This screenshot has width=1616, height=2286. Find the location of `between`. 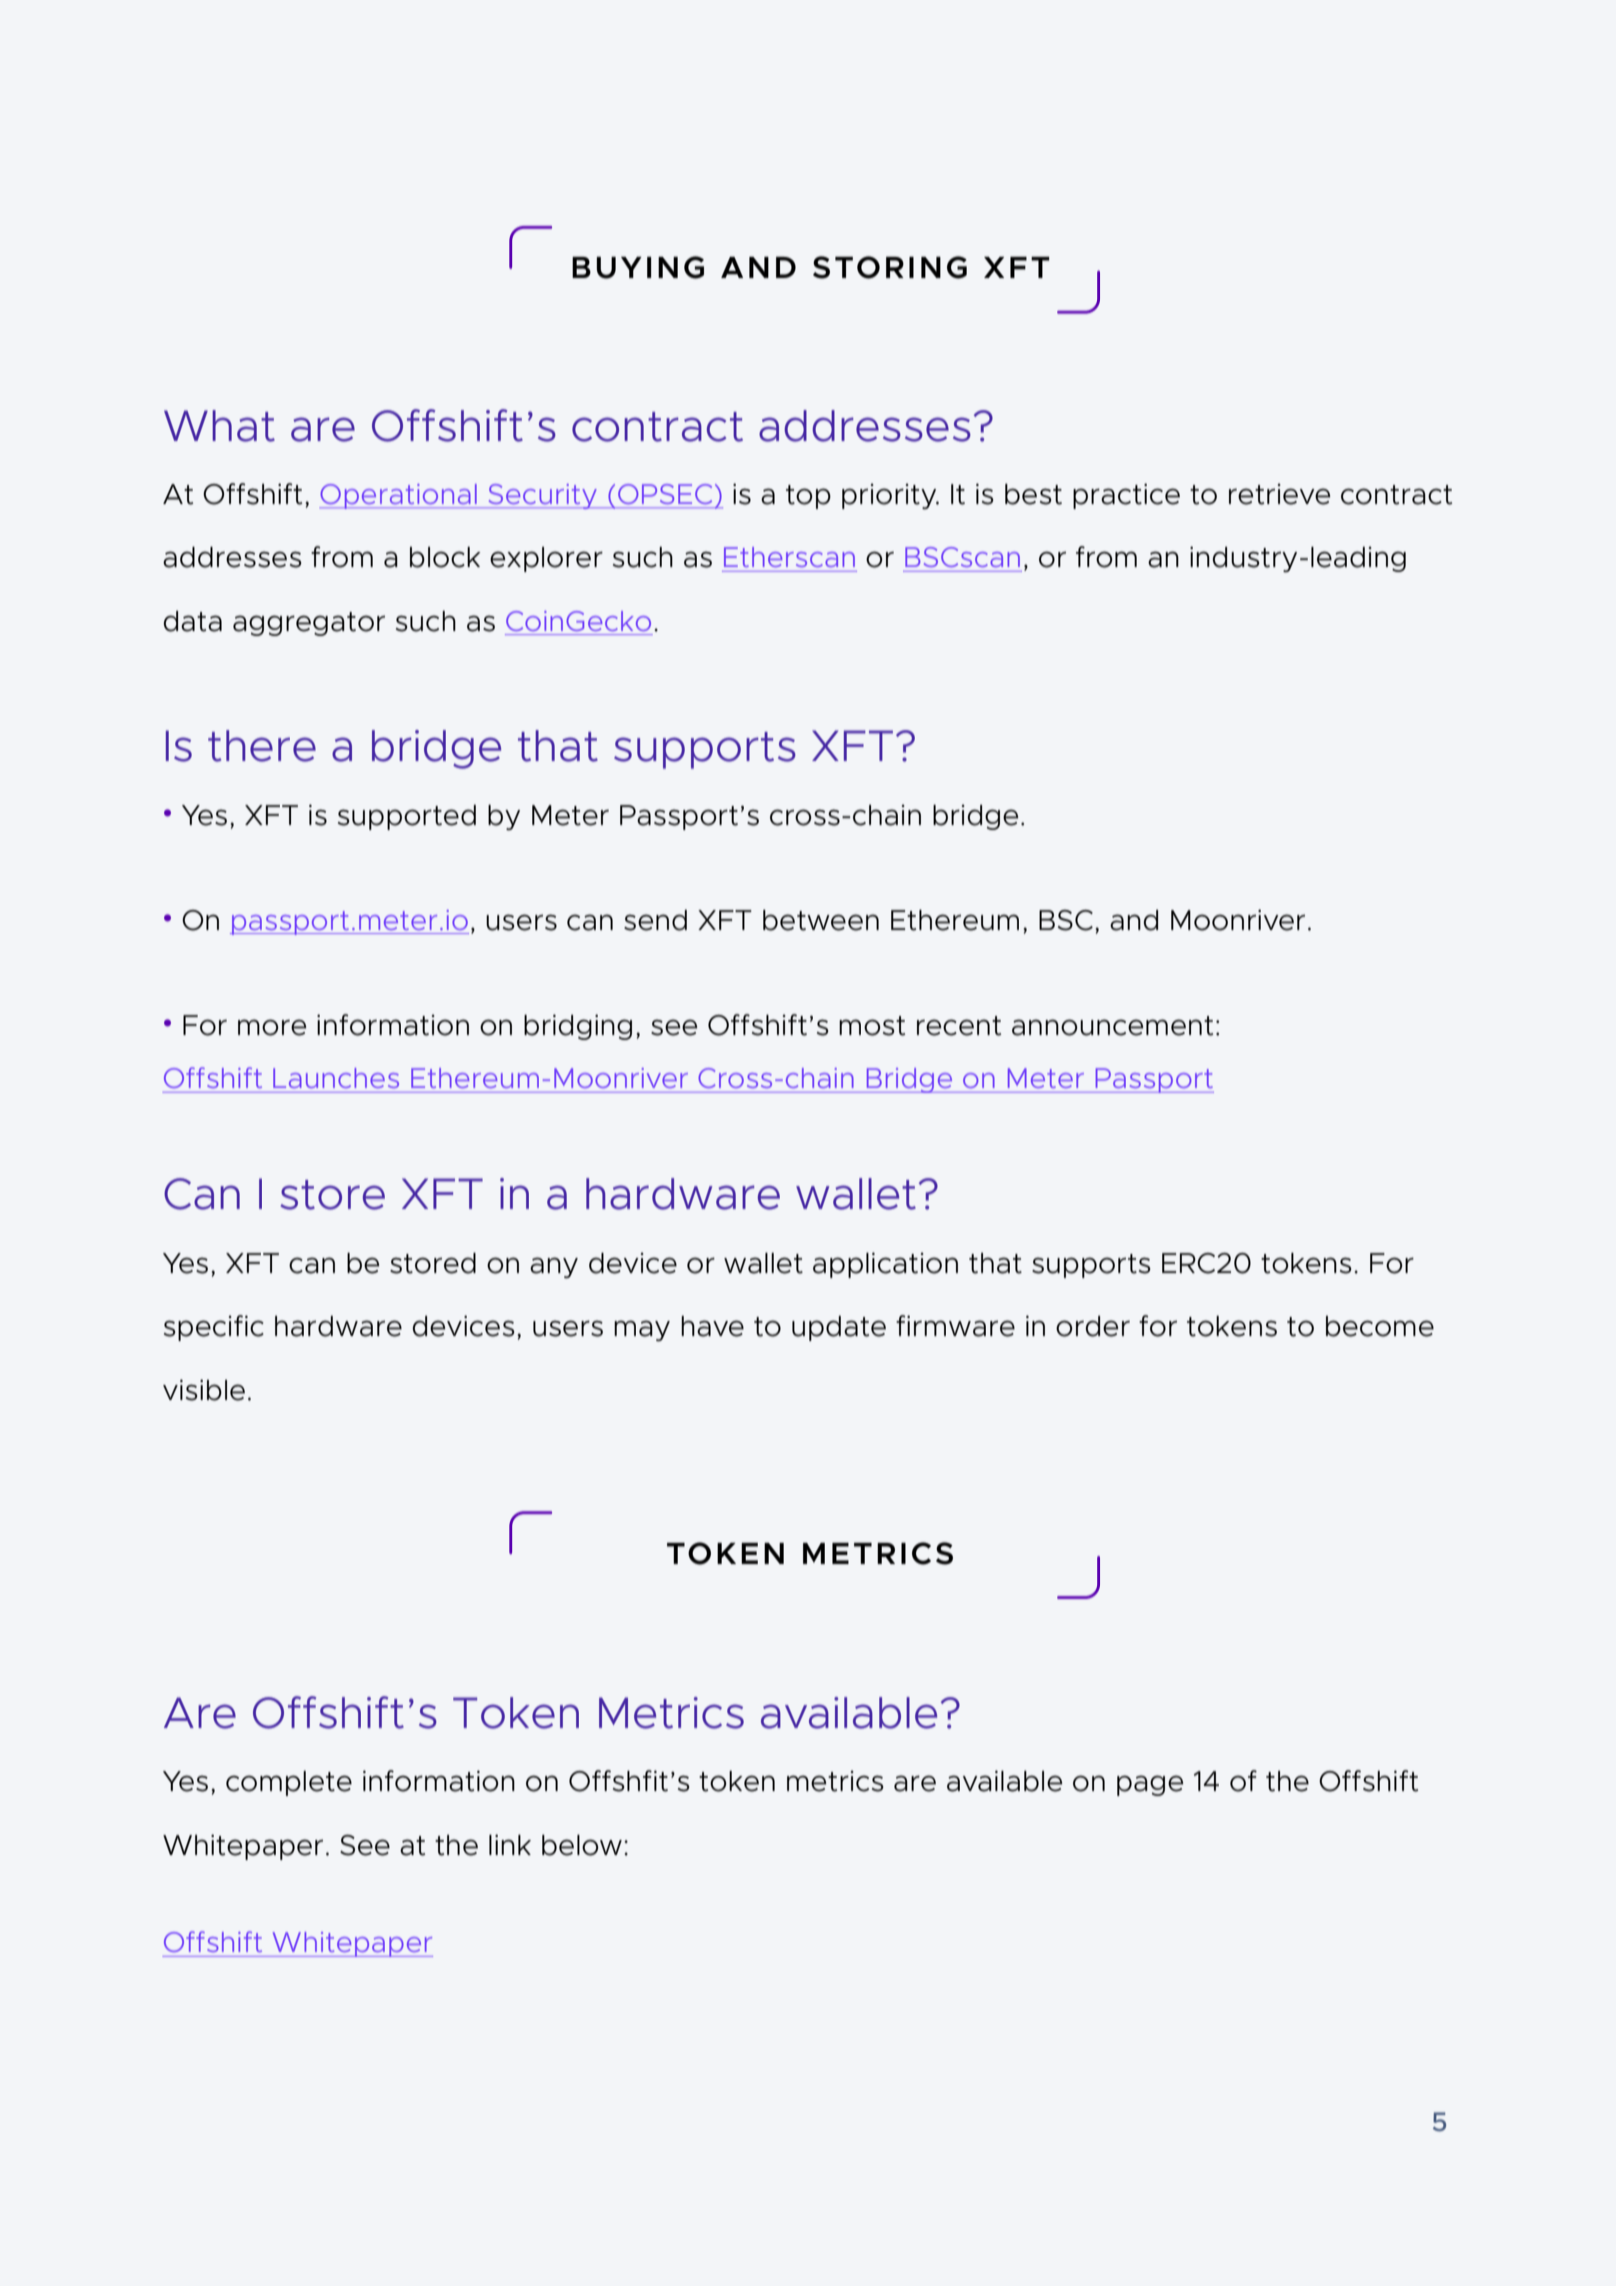

between is located at coordinates (821, 920).
